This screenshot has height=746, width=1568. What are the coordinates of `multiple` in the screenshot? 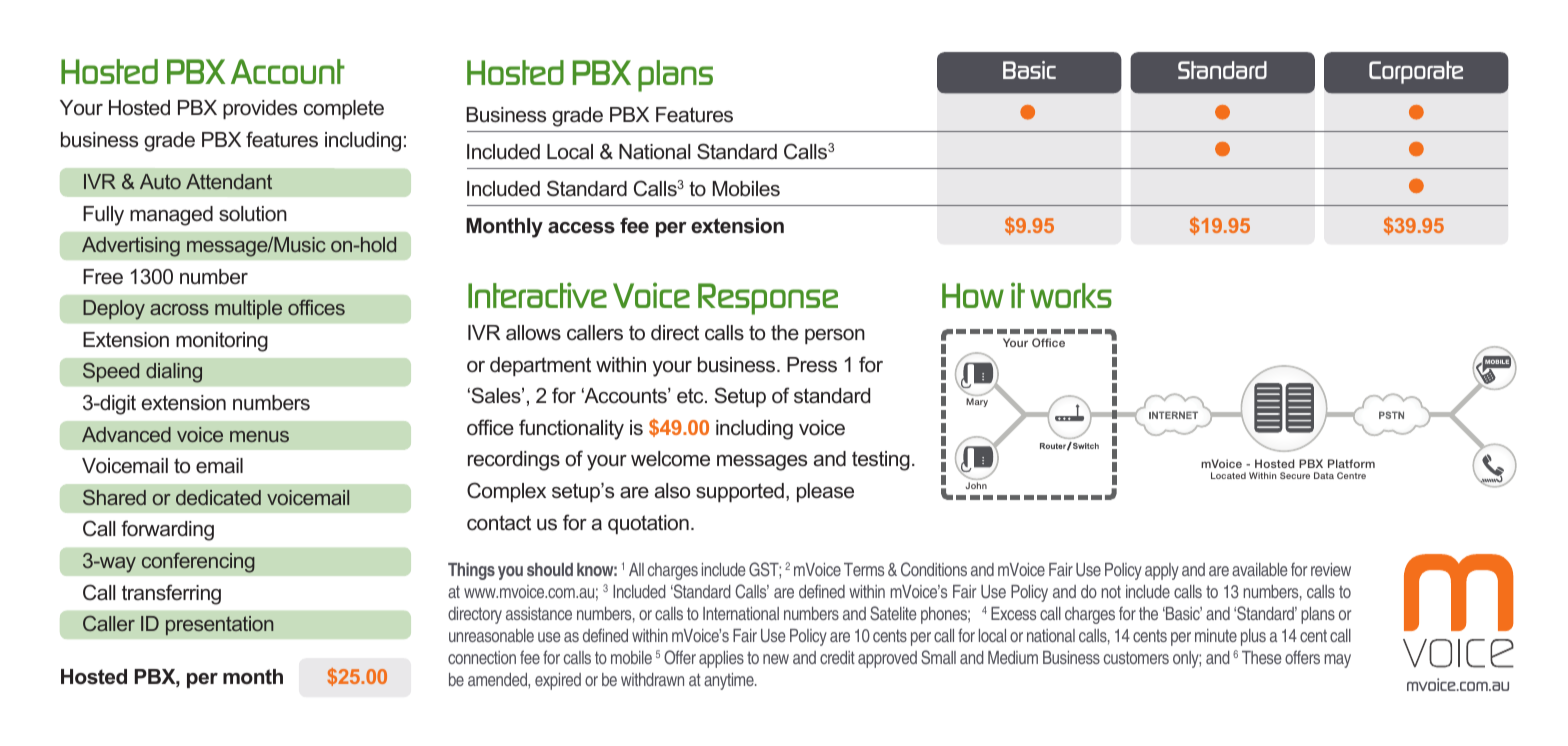 It's located at (248, 309).
